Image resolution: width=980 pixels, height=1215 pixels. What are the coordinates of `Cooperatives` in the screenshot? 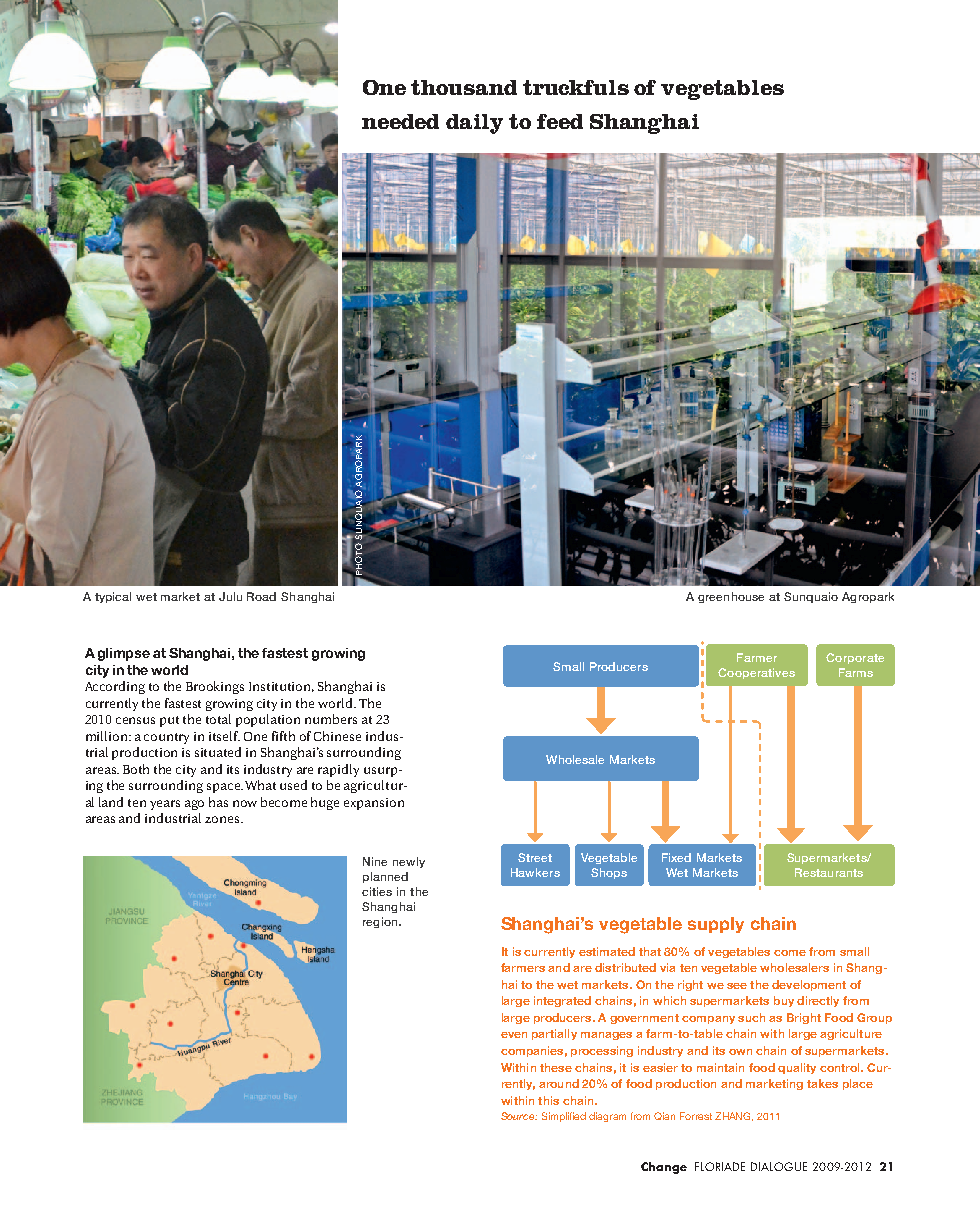 It's located at (756, 673).
